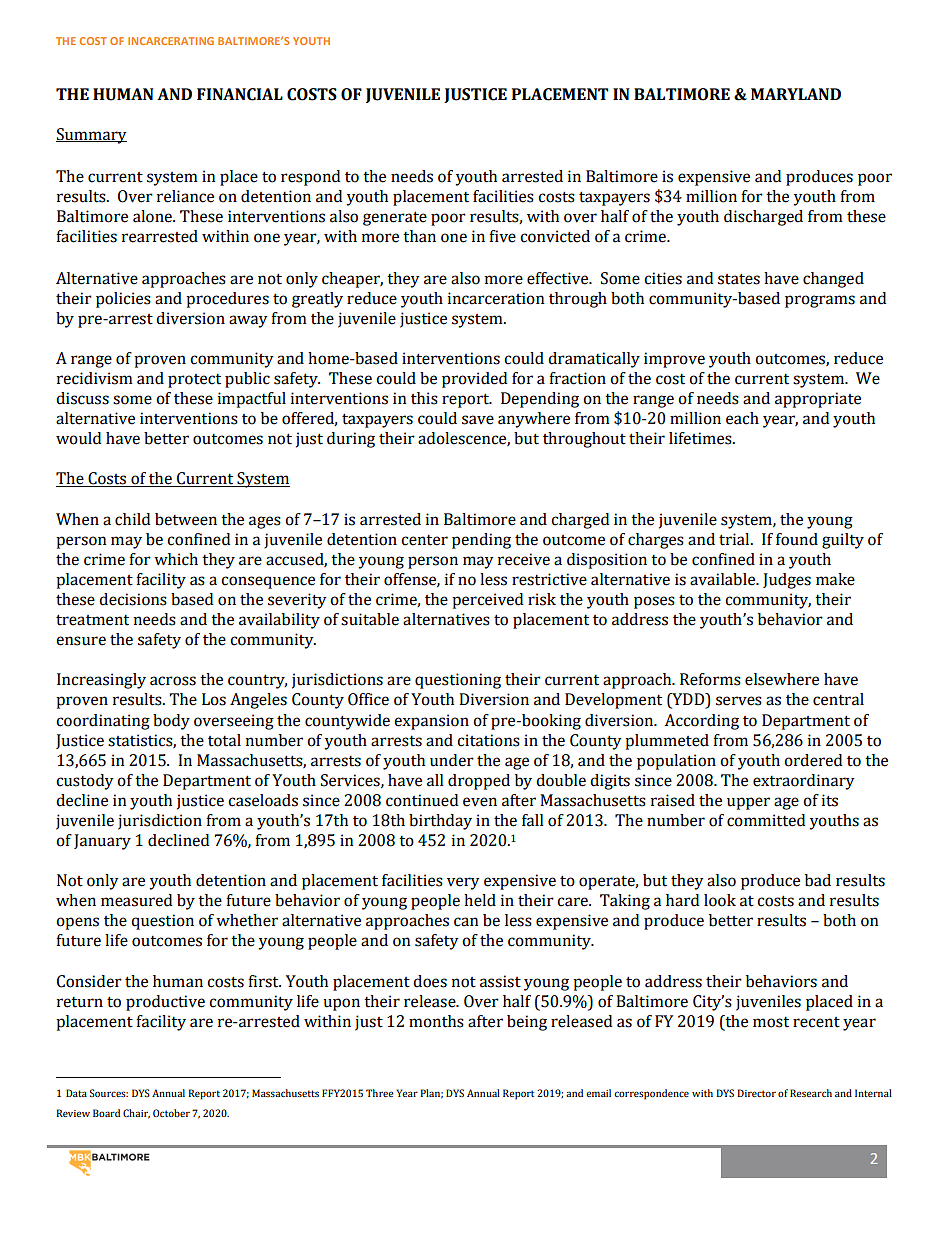 This screenshot has width=952, height=1233. I want to click on perceived, so click(487, 601).
